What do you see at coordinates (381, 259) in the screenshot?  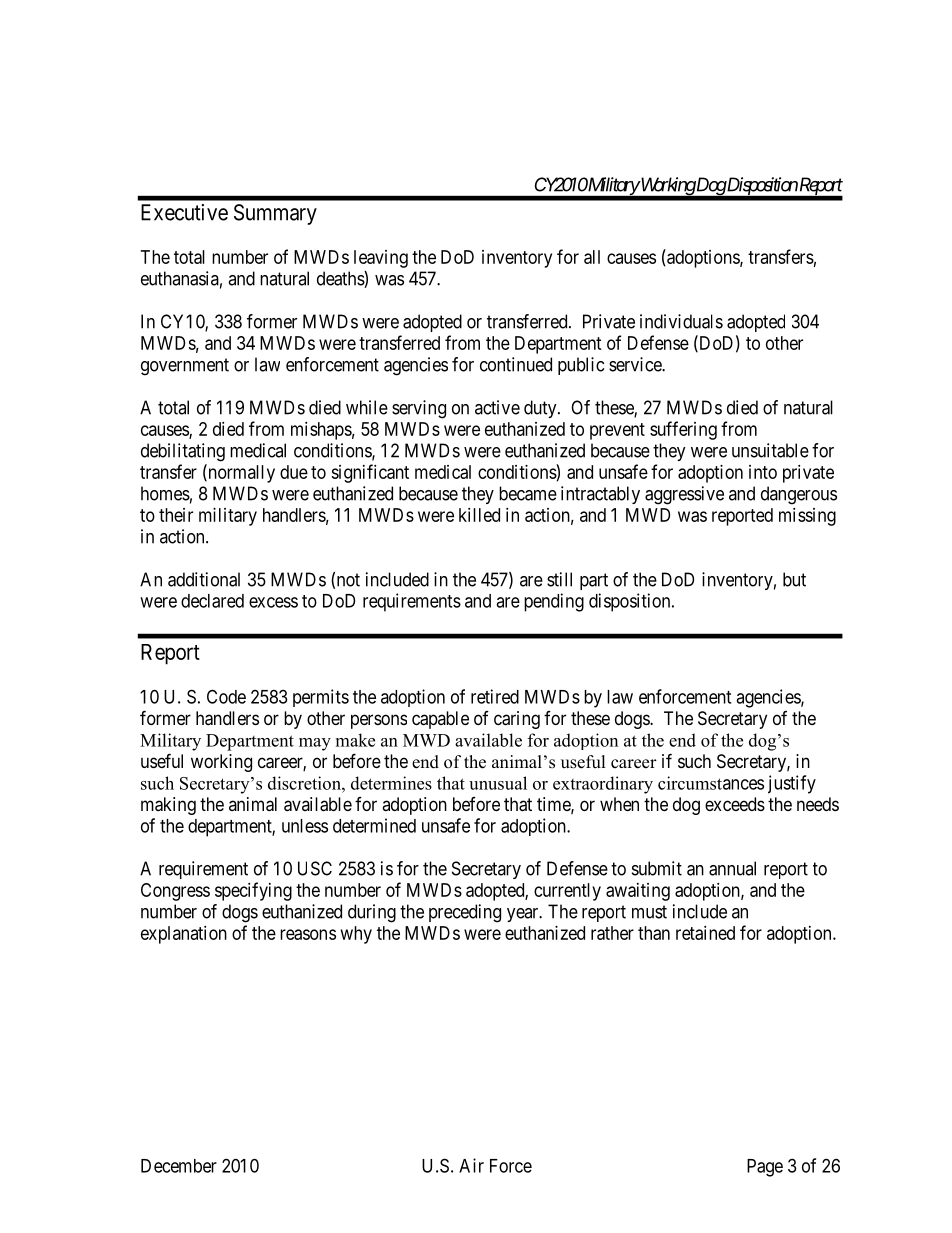 I see `leaving` at bounding box center [381, 259].
